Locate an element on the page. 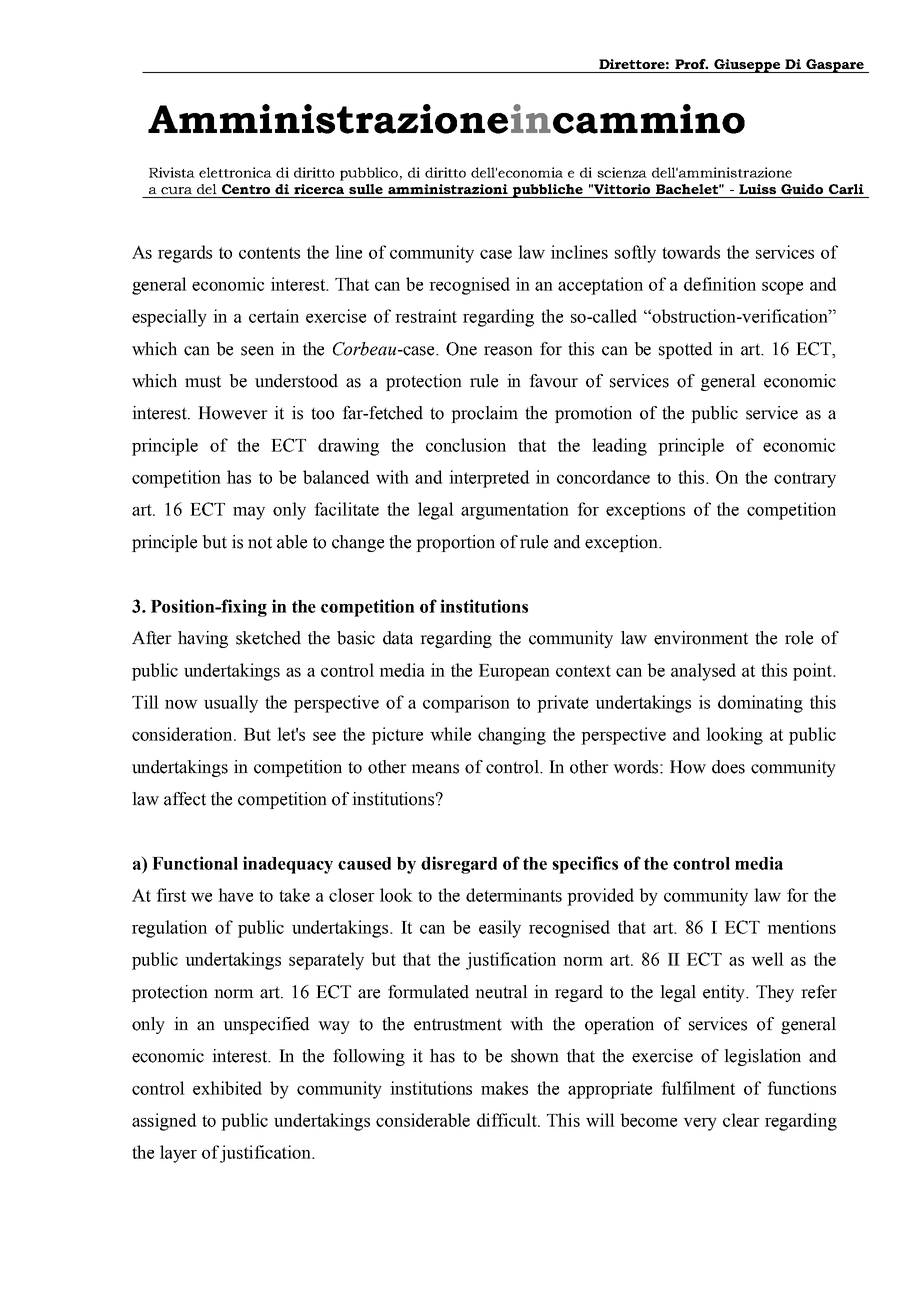 The image size is (924, 1308). Giuseppe is located at coordinates (747, 66).
